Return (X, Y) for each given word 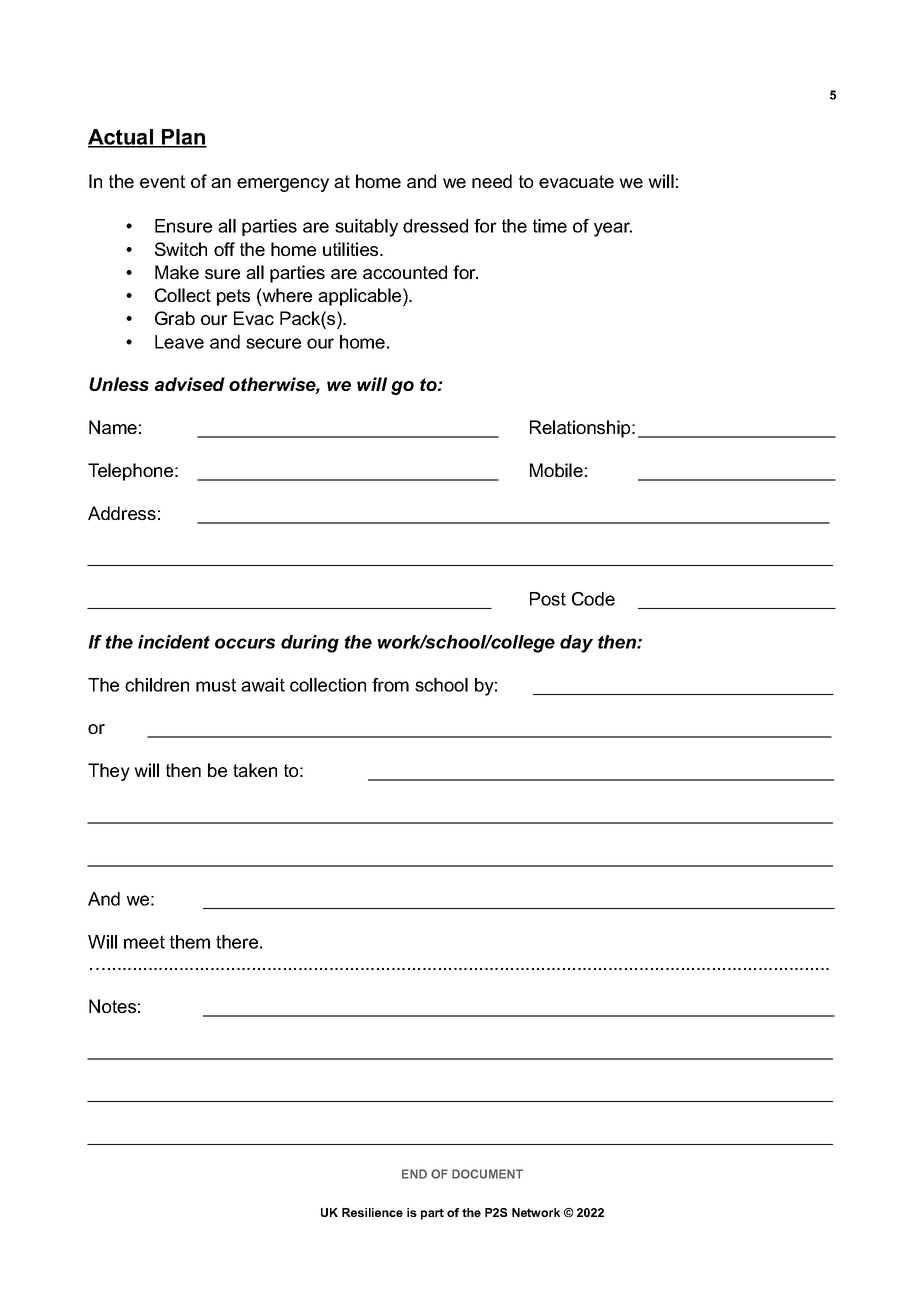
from (390, 685)
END (414, 1174)
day (576, 644)
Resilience (372, 1212)
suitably (366, 228)
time (550, 226)
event (162, 181)
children (157, 685)
